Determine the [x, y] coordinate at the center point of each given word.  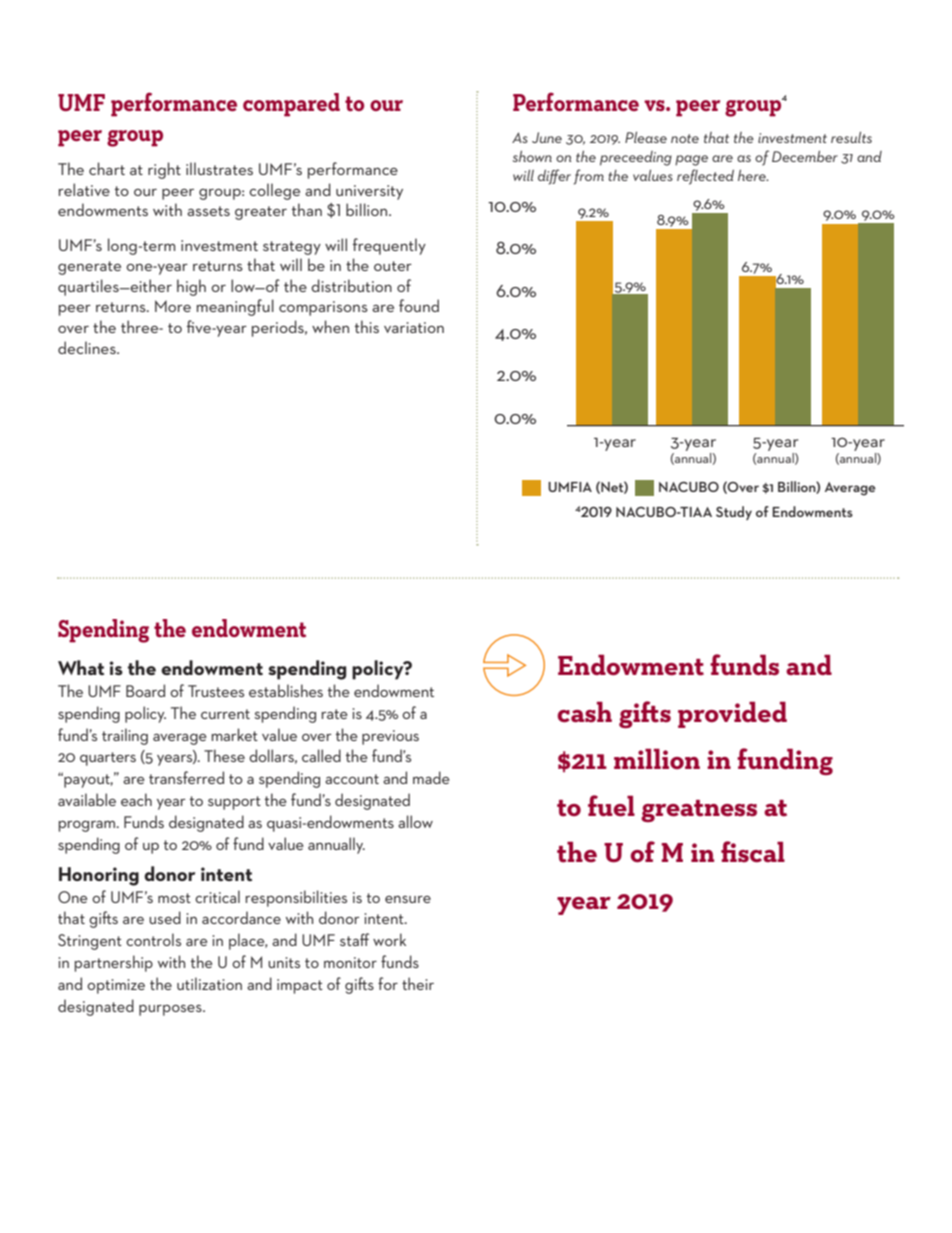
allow [415, 821]
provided [732, 714]
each [136, 799]
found [419, 305]
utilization [209, 983]
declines [88, 347]
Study [734, 513]
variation [414, 327]
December [805, 156]
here [753, 175]
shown [532, 156]
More [173, 306]
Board [145, 690]
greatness [699, 811]
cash [584, 712]
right [164, 170]
